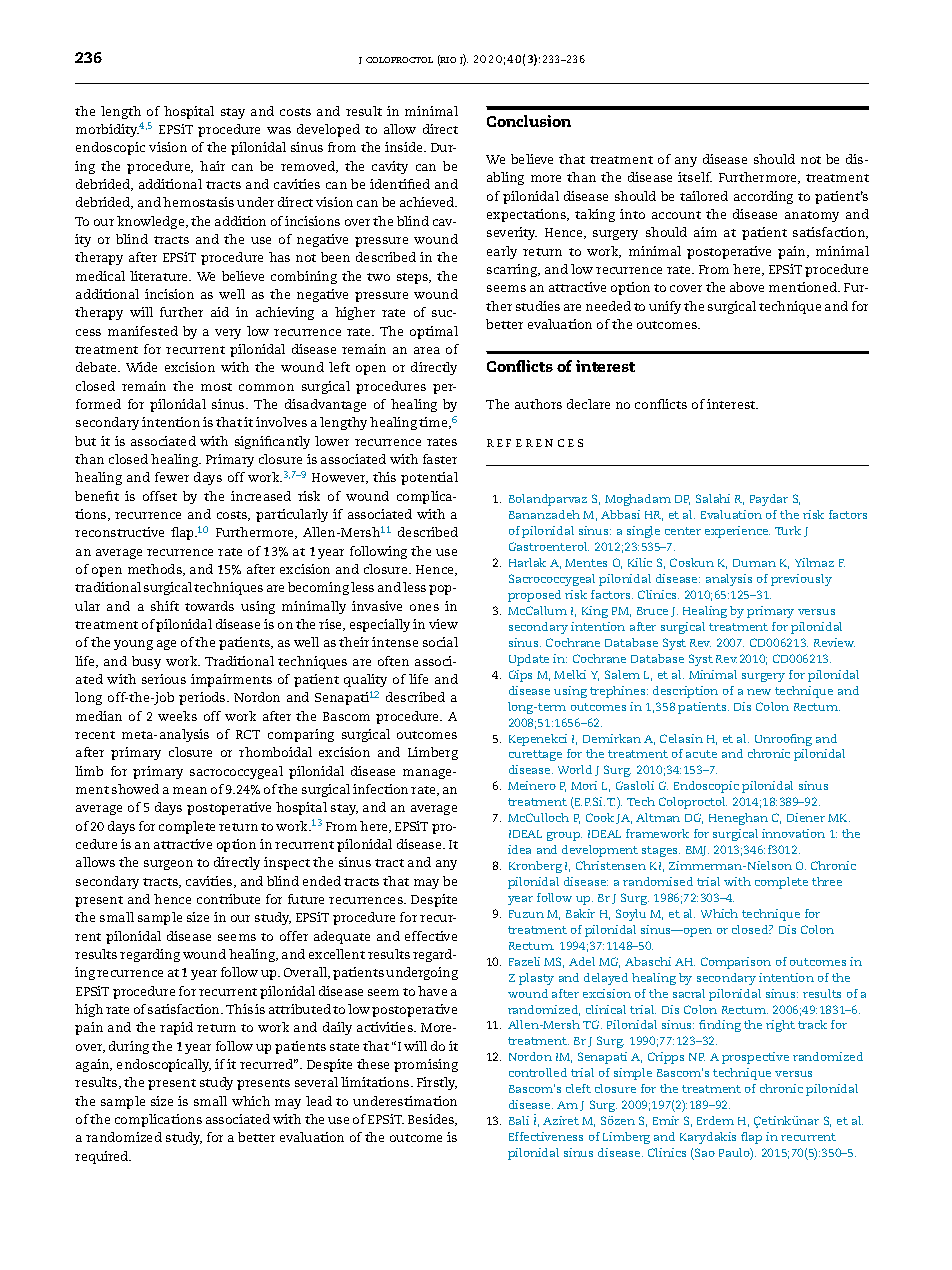  Describe the element at coordinates (704, 1154) in the screenshot. I see `Sao` at that location.
